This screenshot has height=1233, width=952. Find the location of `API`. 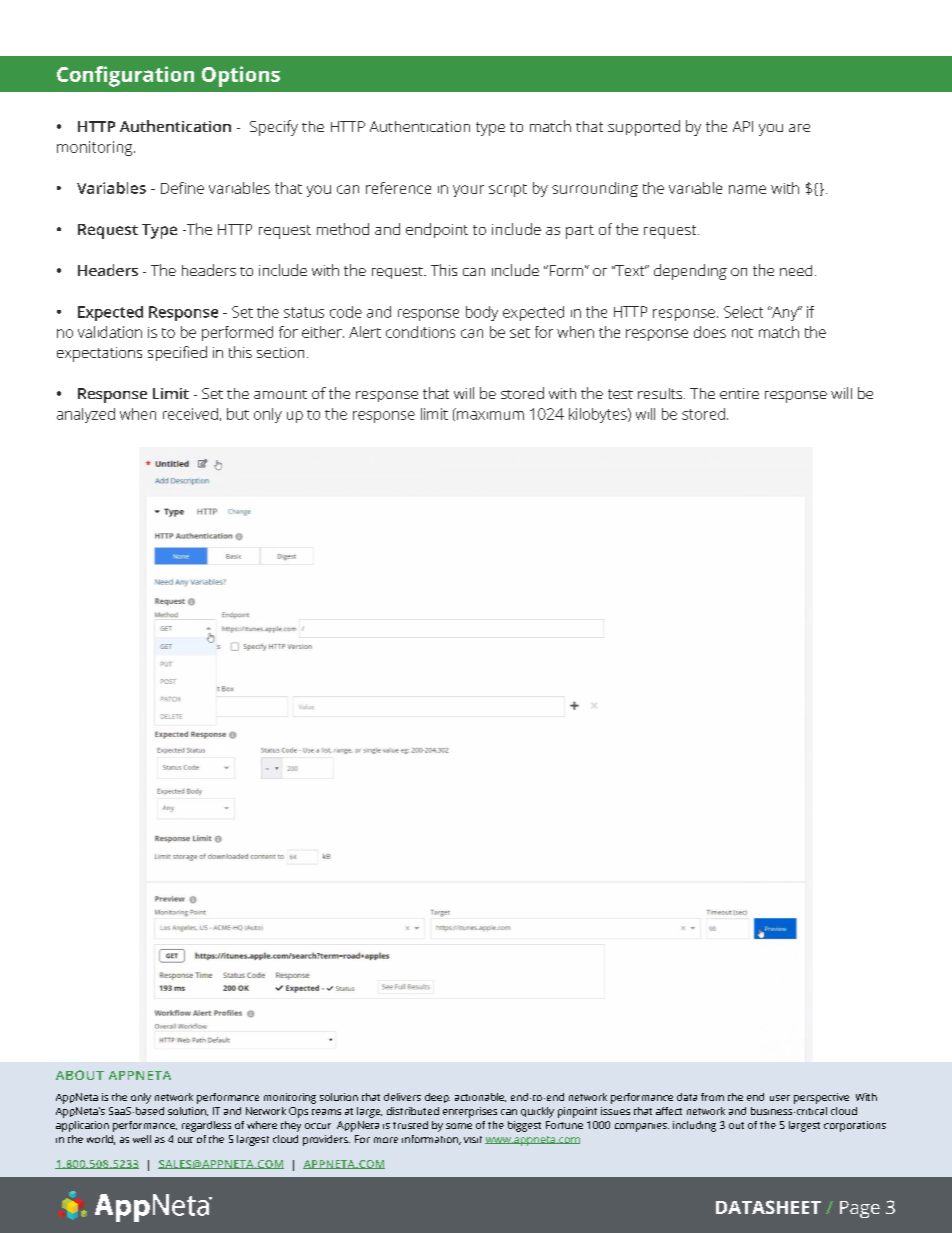

API is located at coordinates (743, 126).
